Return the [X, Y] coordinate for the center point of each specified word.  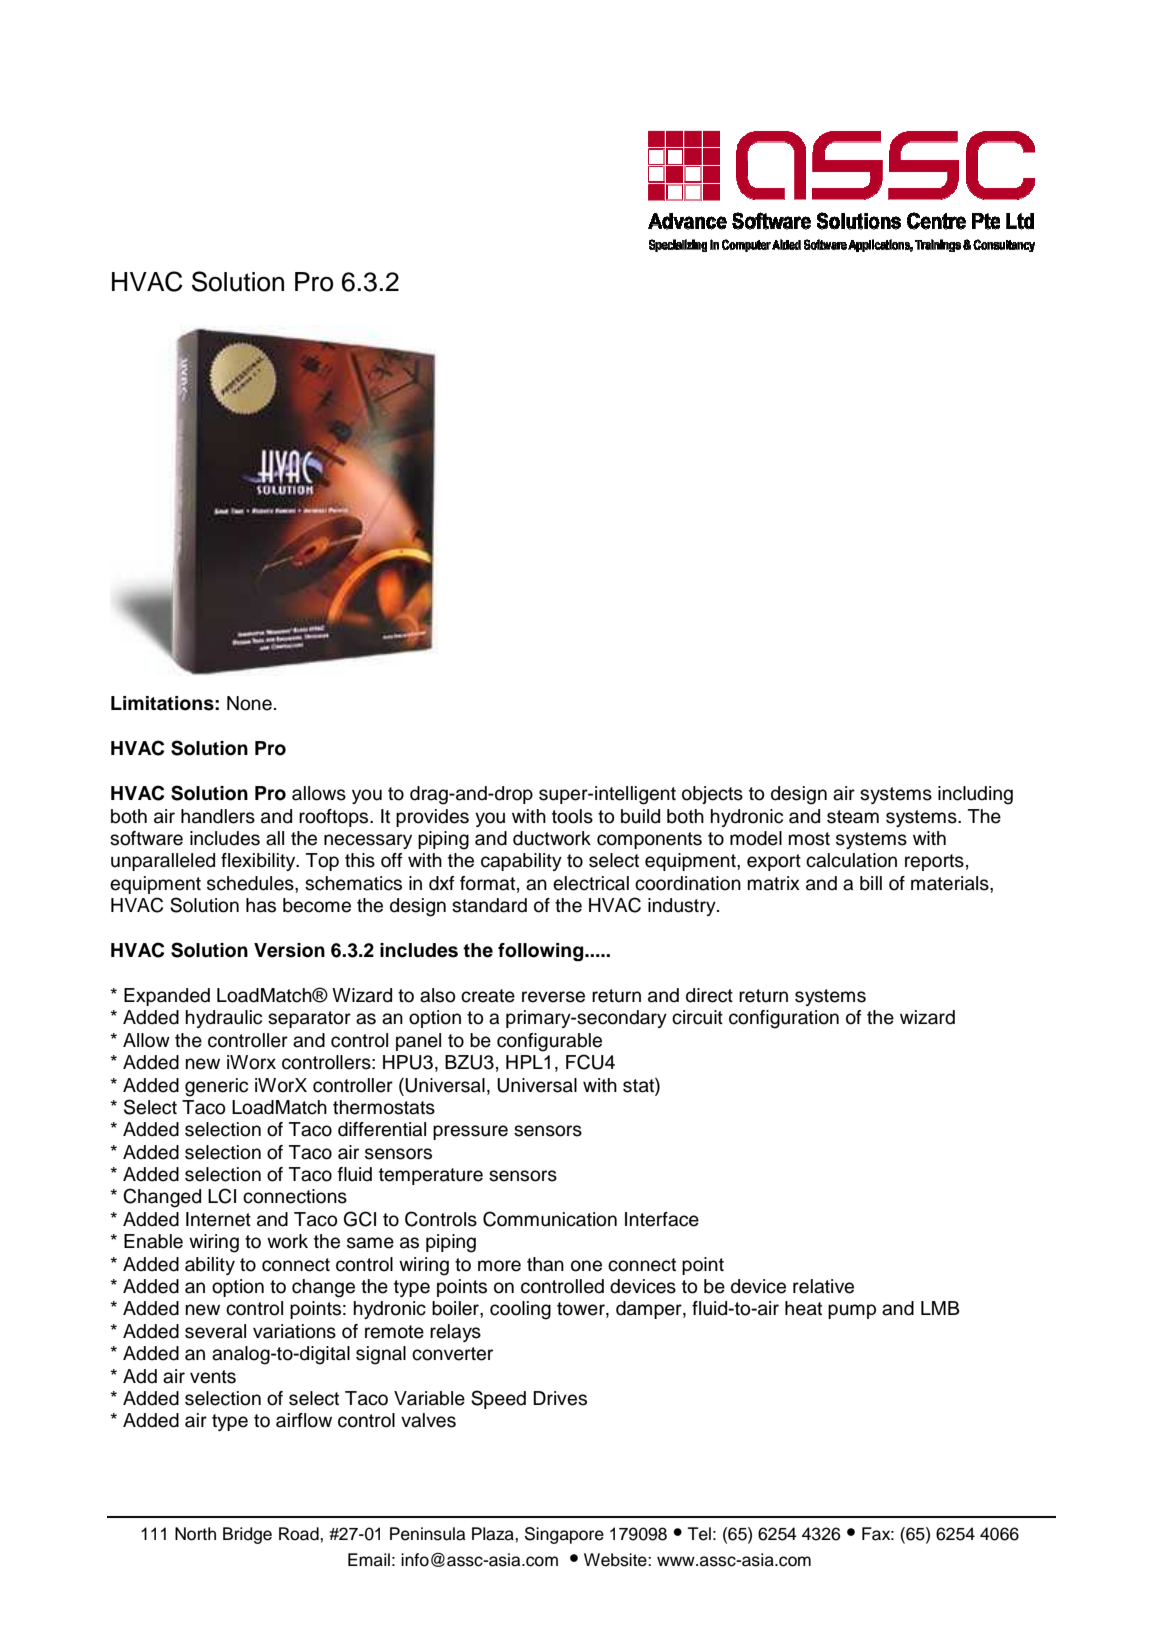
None [249, 703]
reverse [553, 997]
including [975, 795]
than [545, 1264]
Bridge [247, 1535]
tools [572, 816]
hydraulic [224, 1019]
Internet [218, 1219]
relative [823, 1286]
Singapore [564, 1535]
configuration [784, 1019]
